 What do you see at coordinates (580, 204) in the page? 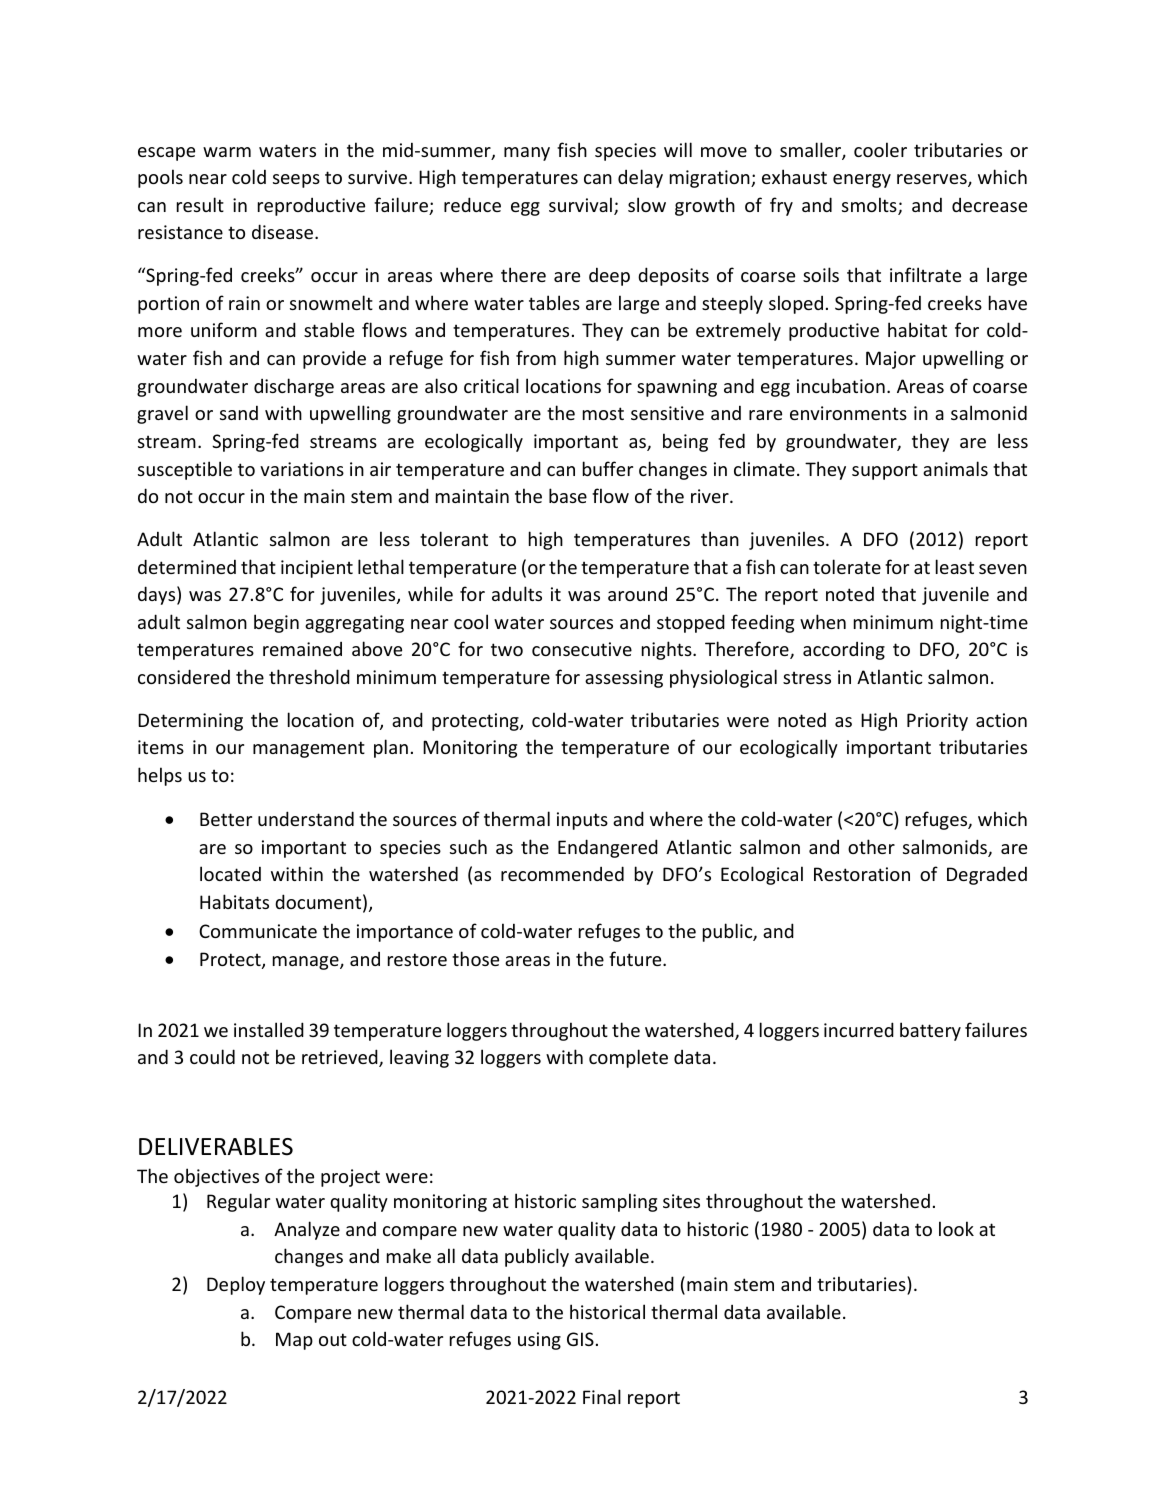
I see `survival` at bounding box center [580, 204].
